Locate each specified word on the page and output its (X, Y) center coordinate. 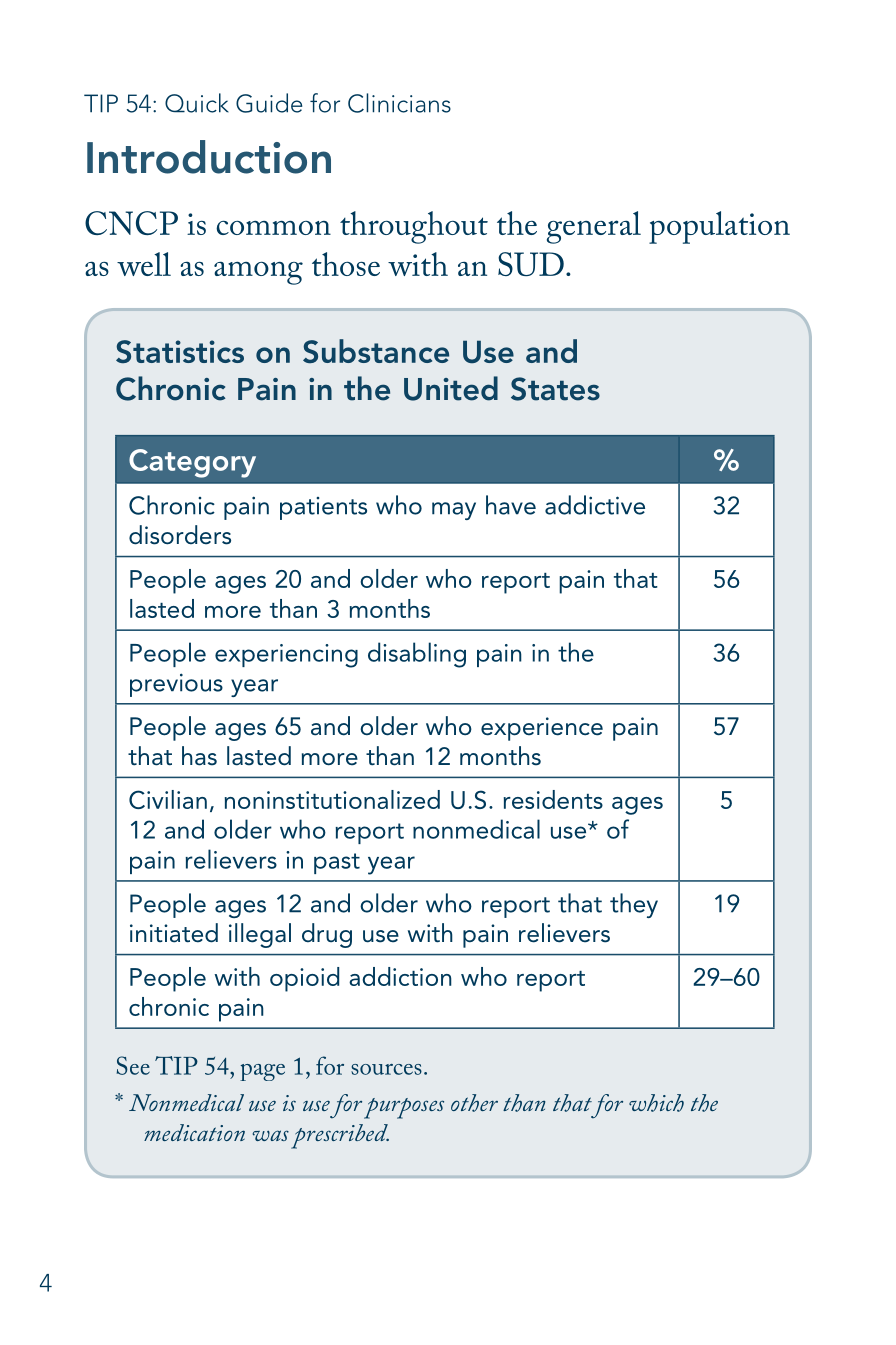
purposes (404, 1108)
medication (194, 1132)
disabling (417, 655)
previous (176, 685)
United (451, 388)
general (594, 227)
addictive (595, 505)
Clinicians (399, 103)
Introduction (209, 157)
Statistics (180, 351)
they (634, 905)
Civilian (168, 799)
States (555, 389)
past (337, 863)
